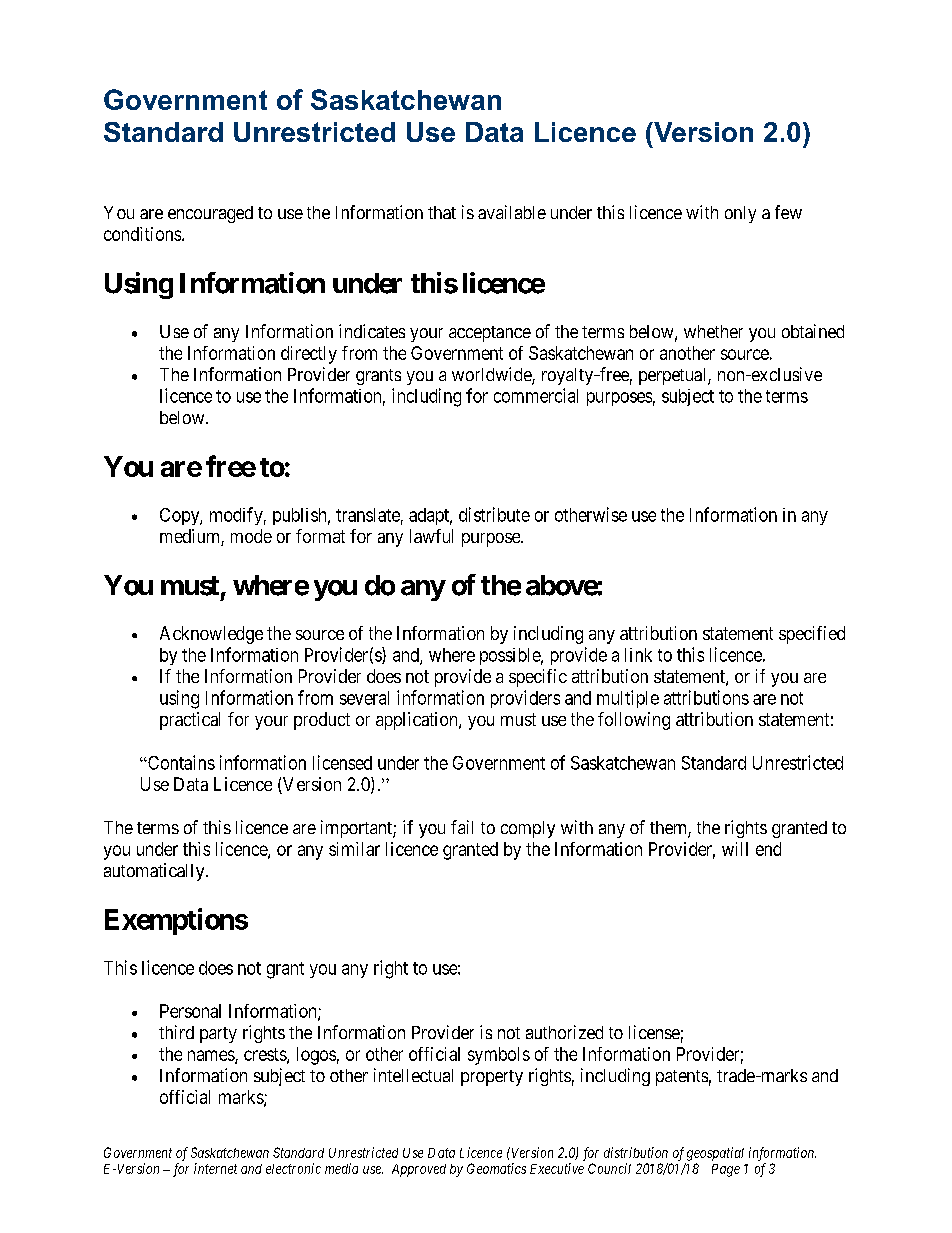  Describe the element at coordinates (512, 212) in the document. I see `available` at that location.
